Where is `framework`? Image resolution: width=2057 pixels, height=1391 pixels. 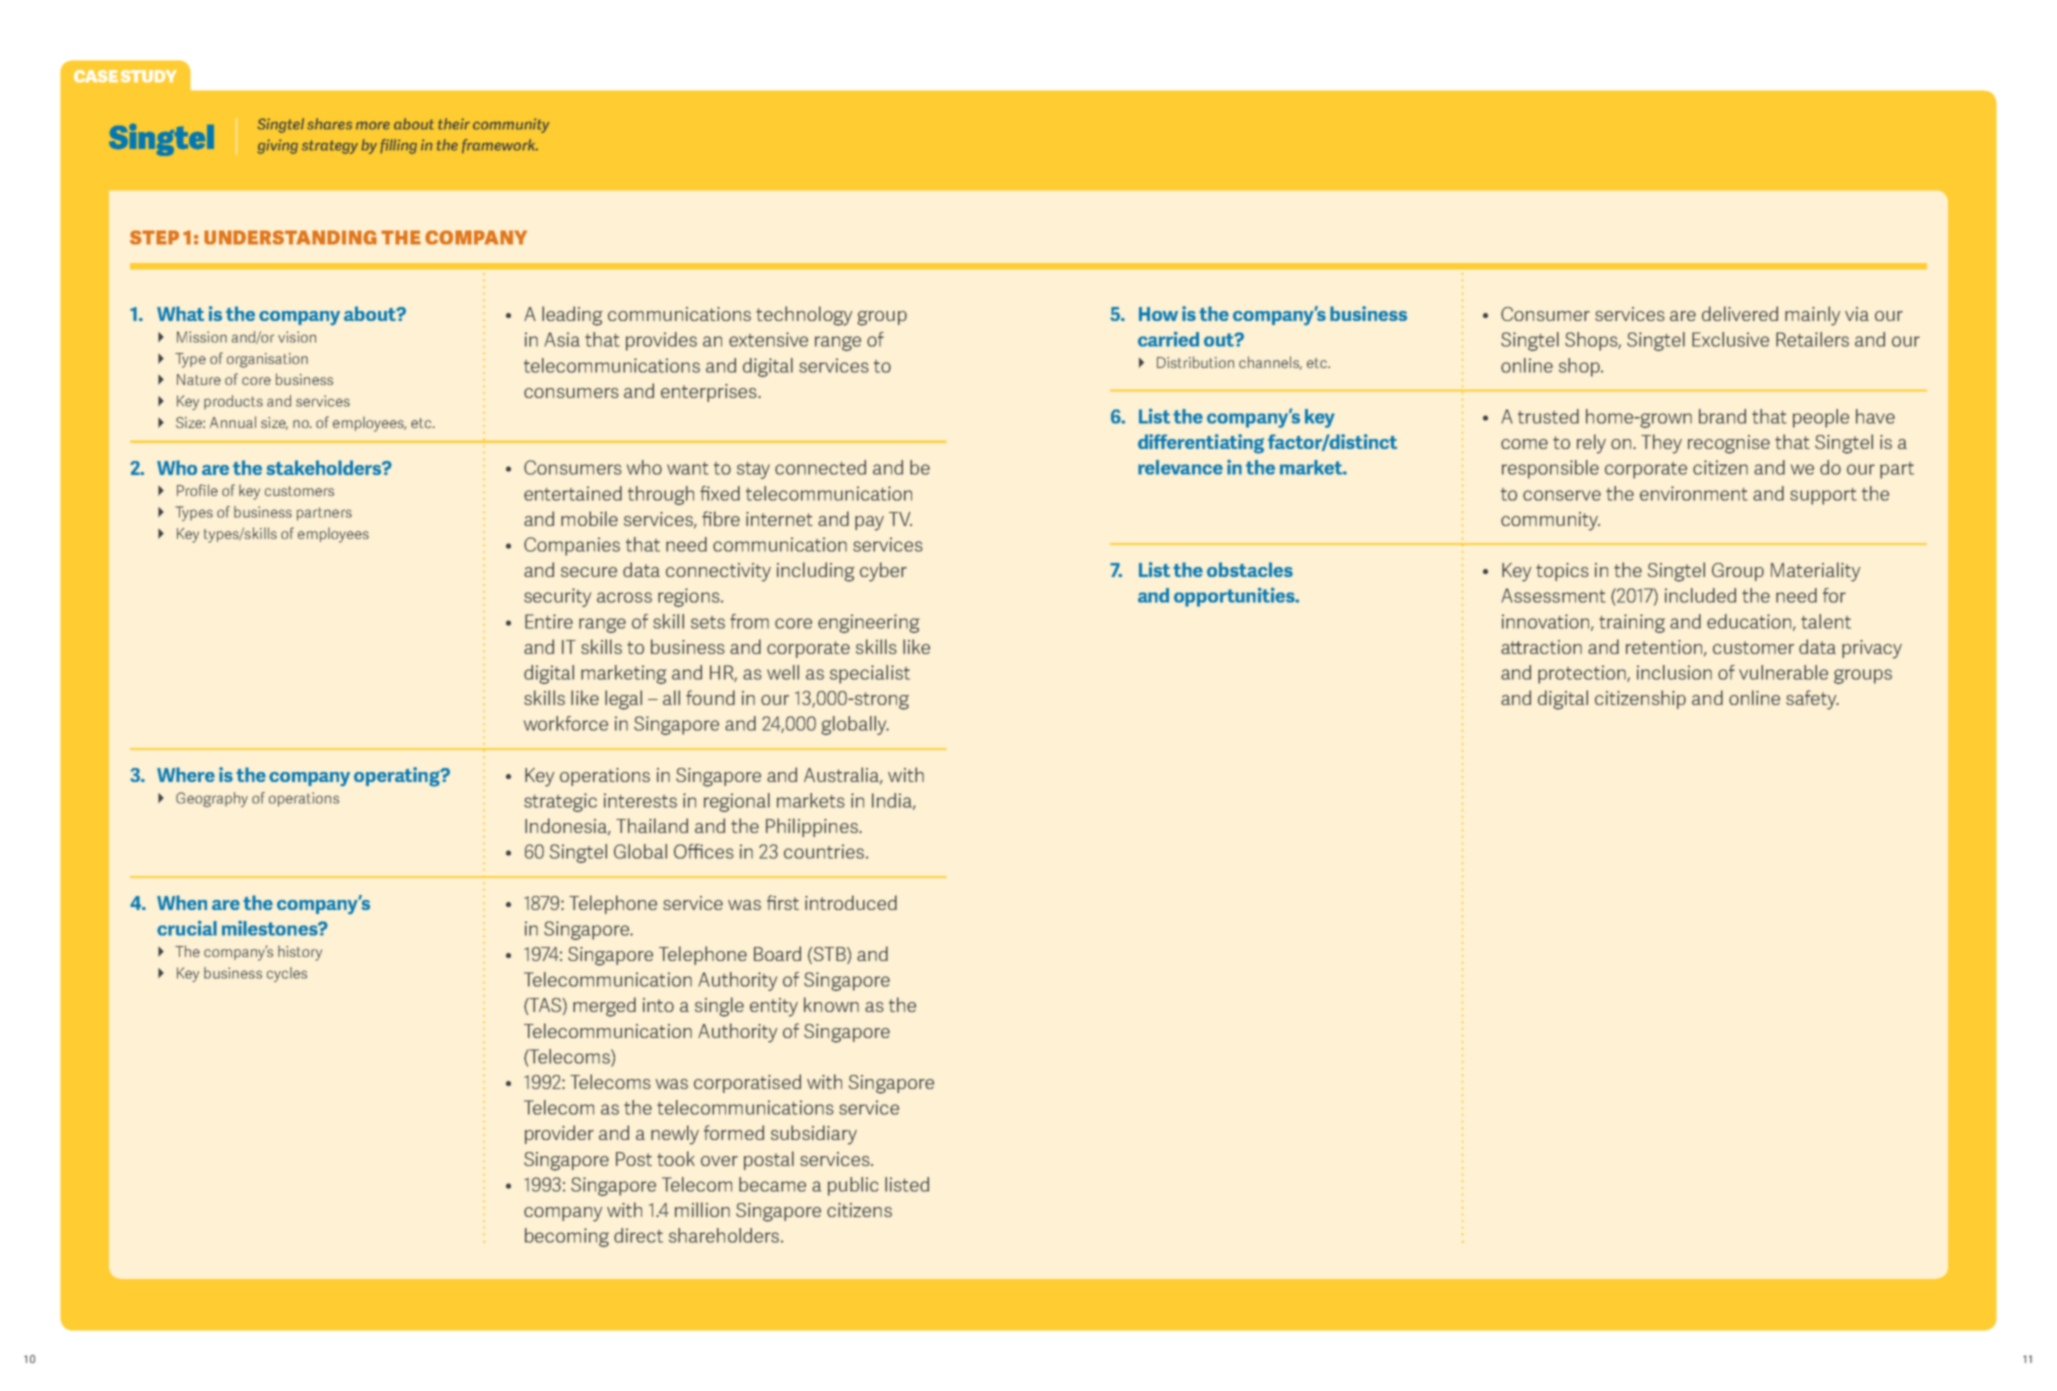
framework is located at coordinates (500, 146).
